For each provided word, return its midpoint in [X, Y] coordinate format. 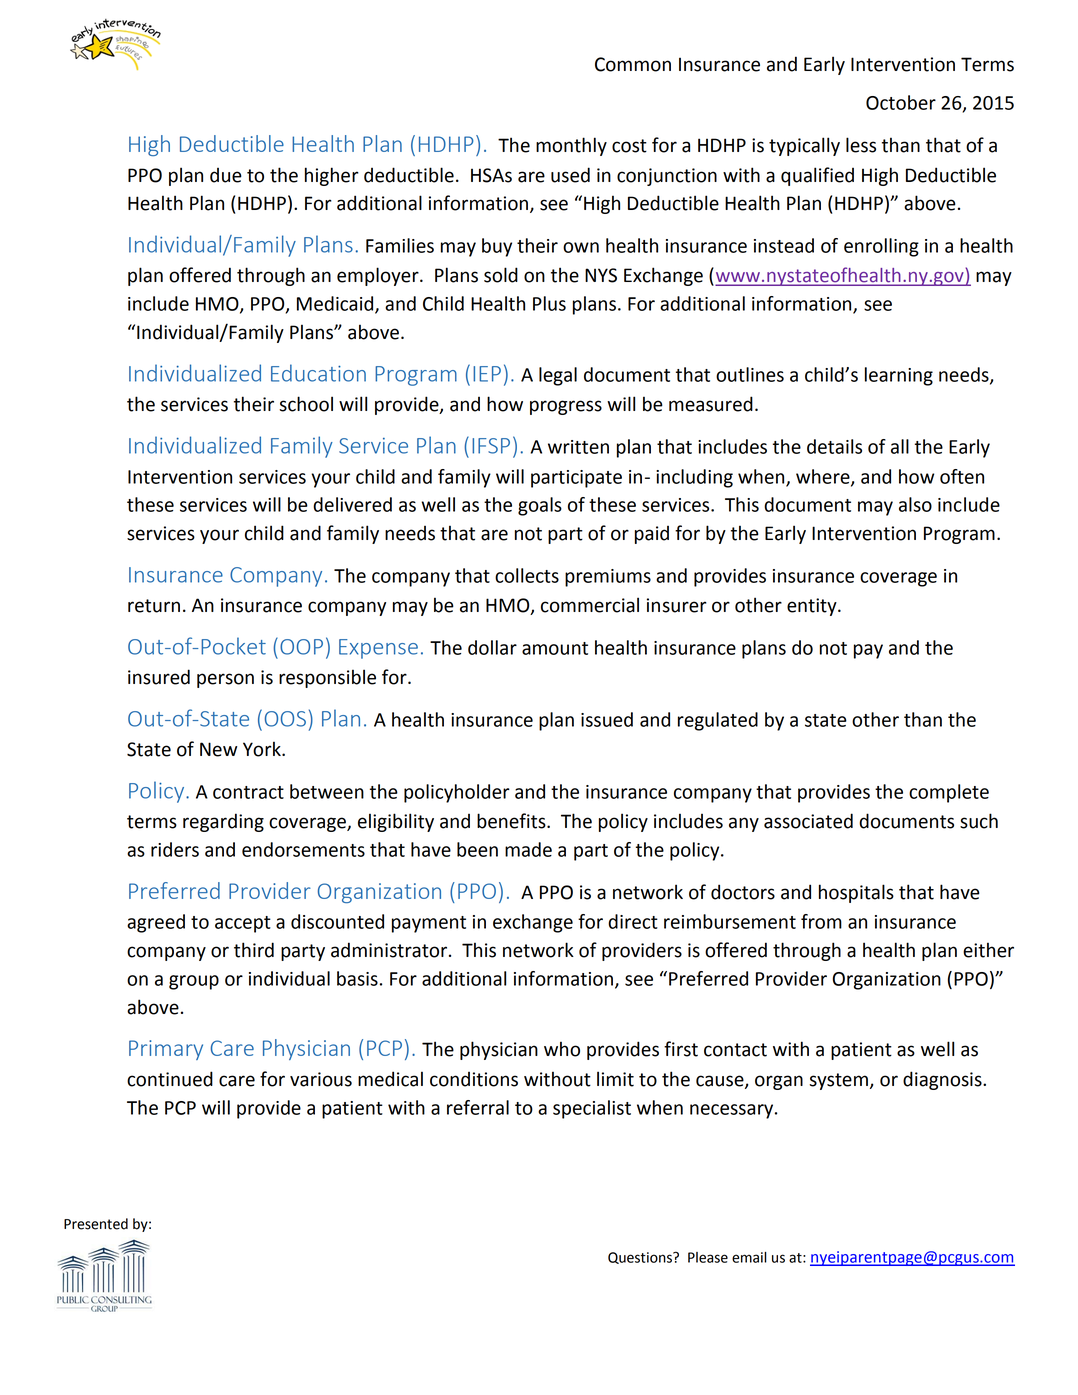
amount [555, 648]
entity [813, 607]
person [225, 680]
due [226, 175]
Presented [96, 1224]
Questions [641, 1258]
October [901, 102]
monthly [571, 146]
